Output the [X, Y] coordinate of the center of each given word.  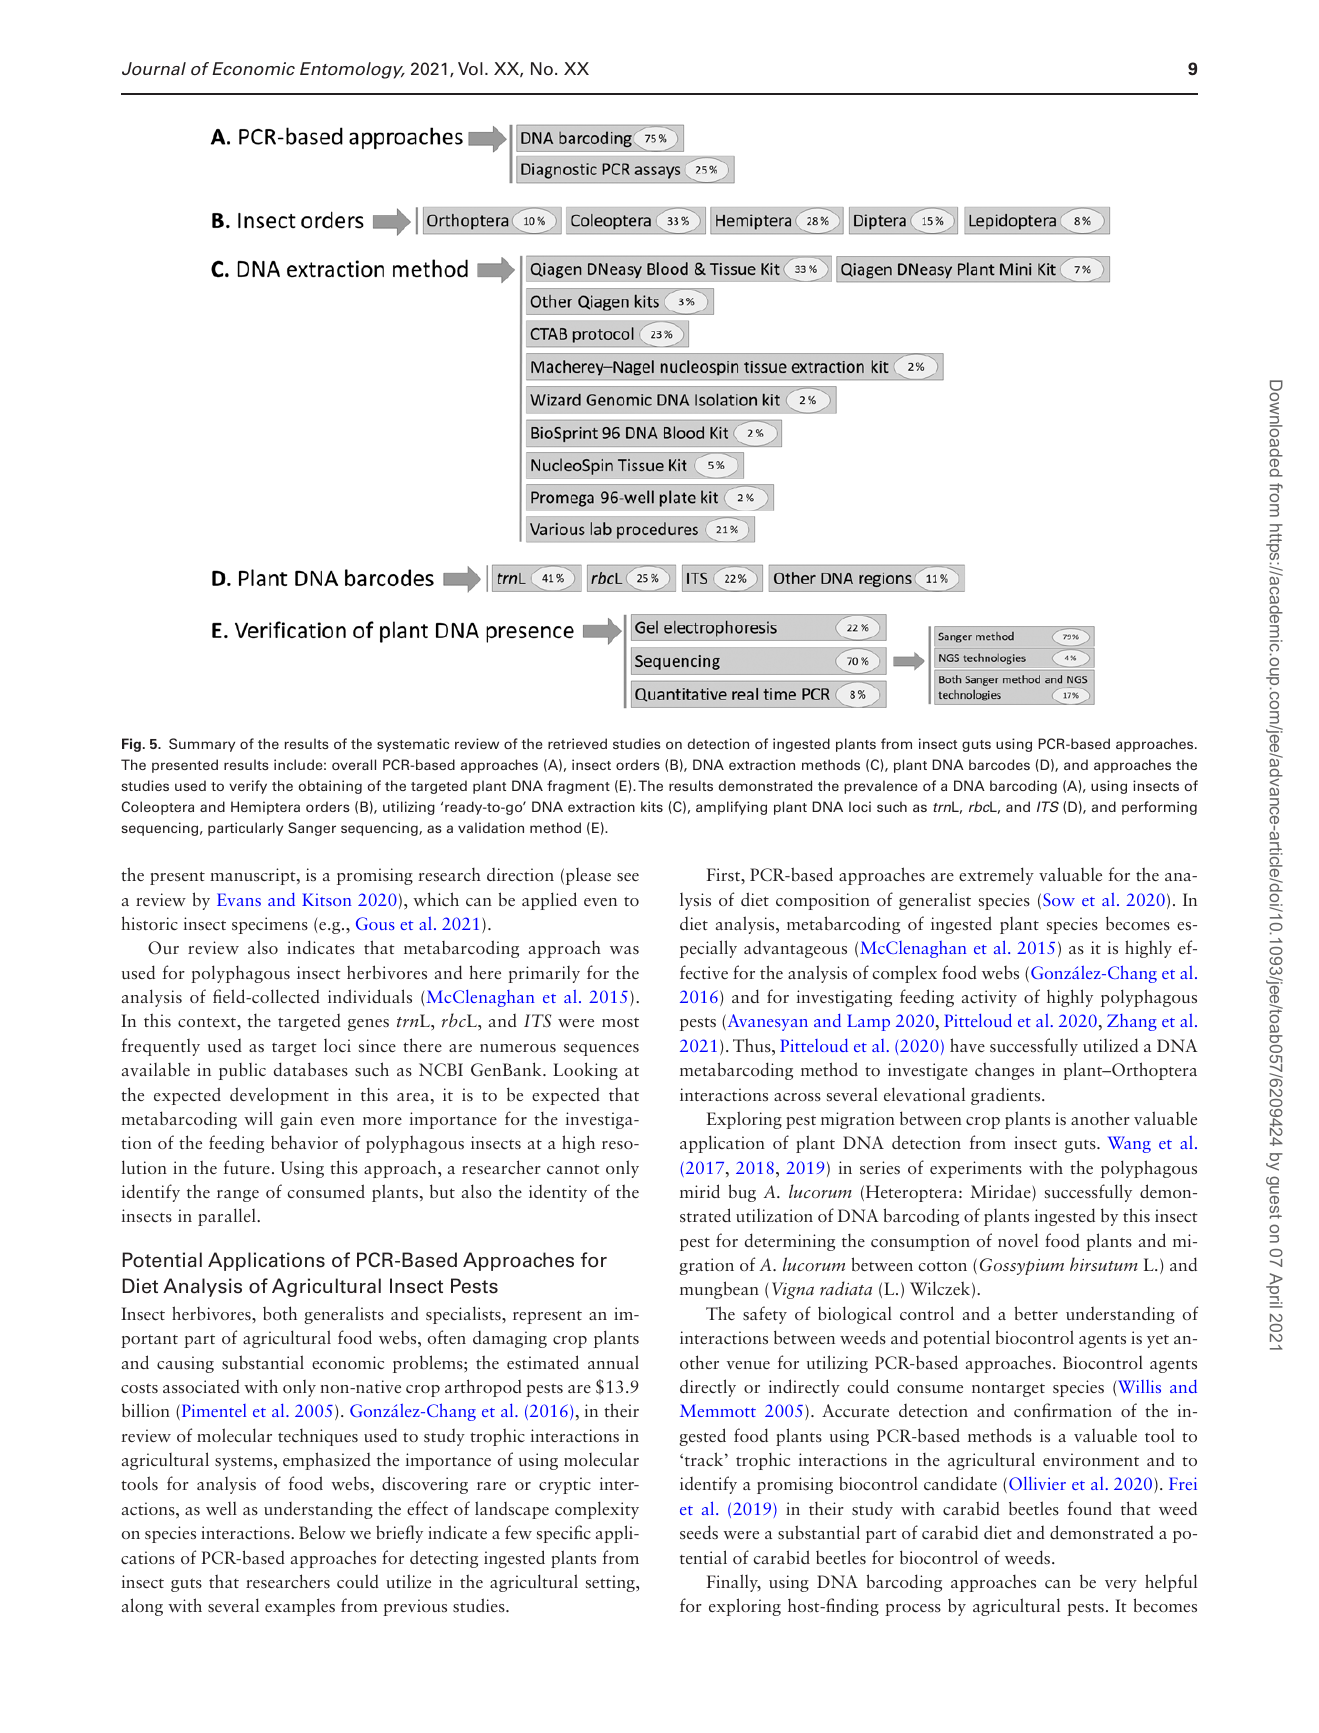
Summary [202, 745]
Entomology [352, 70]
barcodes [999, 764]
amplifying [731, 808]
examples [300, 1607]
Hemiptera [265, 808]
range [238, 1196]
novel [1018, 1240]
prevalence [881, 787]
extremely [996, 876]
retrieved [577, 743]
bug [742, 1193]
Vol [470, 69]
